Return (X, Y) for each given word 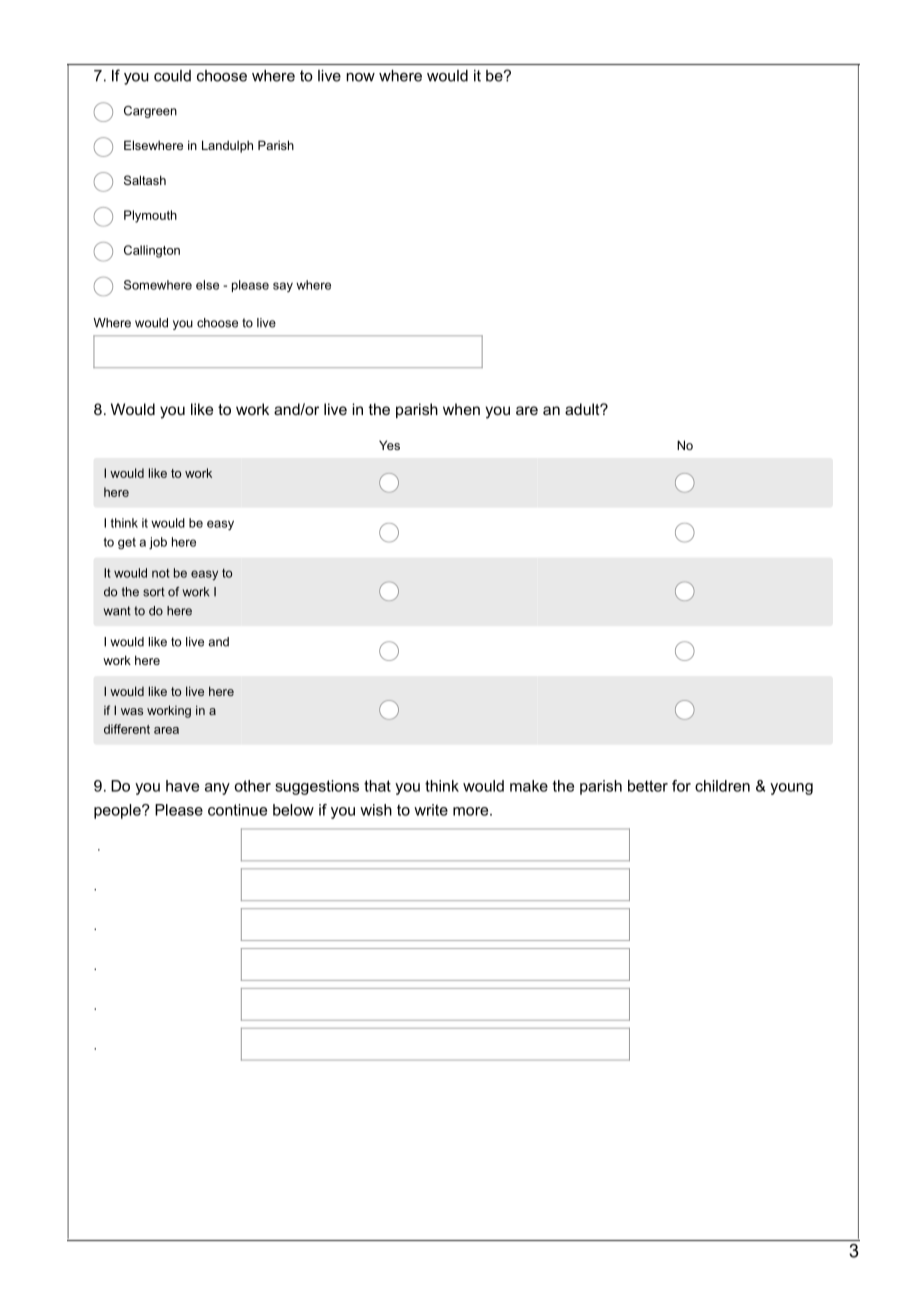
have (182, 786)
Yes (389, 445)
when (461, 409)
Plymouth (150, 216)
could (172, 76)
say (283, 287)
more (472, 811)
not (161, 573)
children (722, 786)
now (360, 77)
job (158, 543)
